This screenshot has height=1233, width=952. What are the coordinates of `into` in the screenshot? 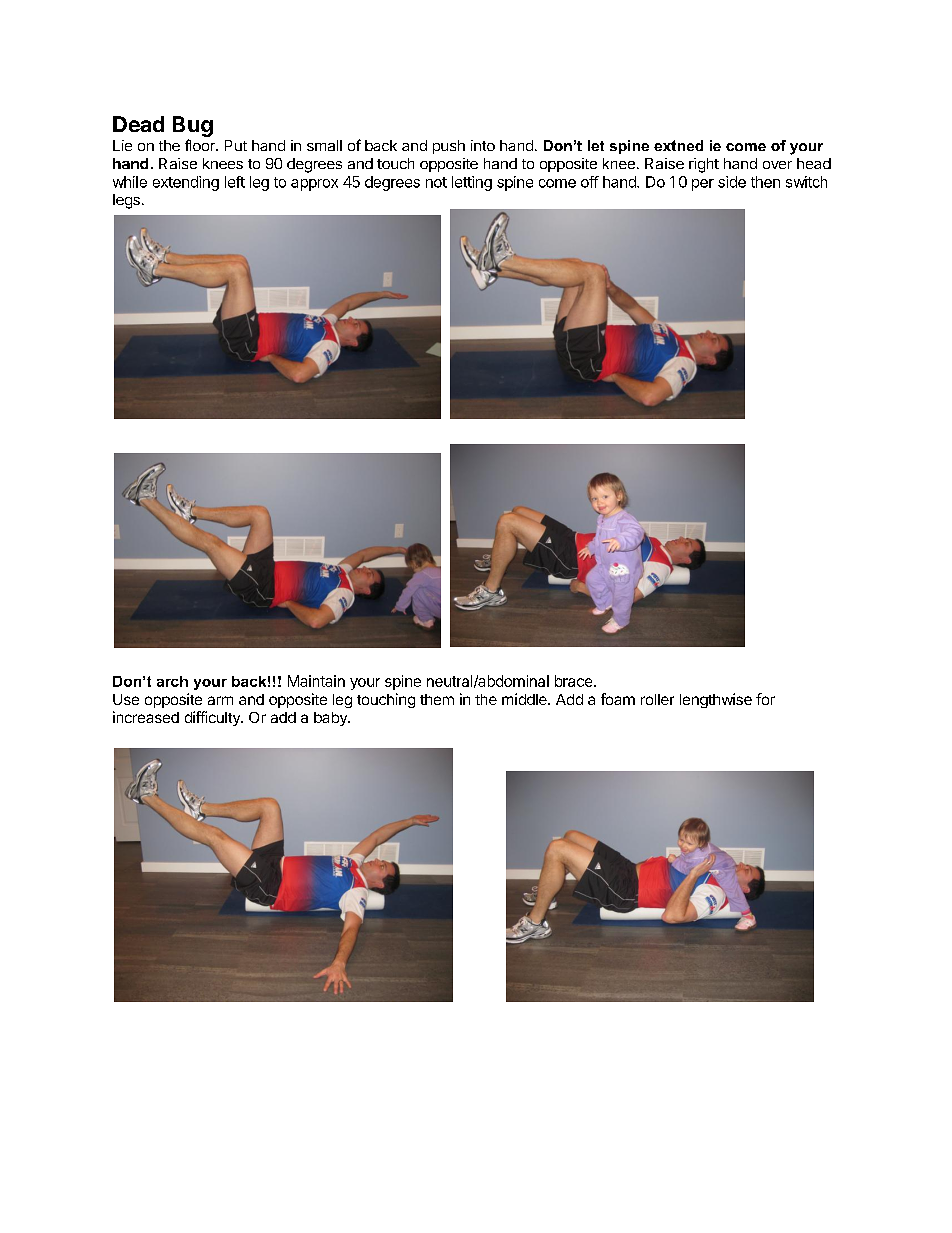 It's located at (483, 145).
